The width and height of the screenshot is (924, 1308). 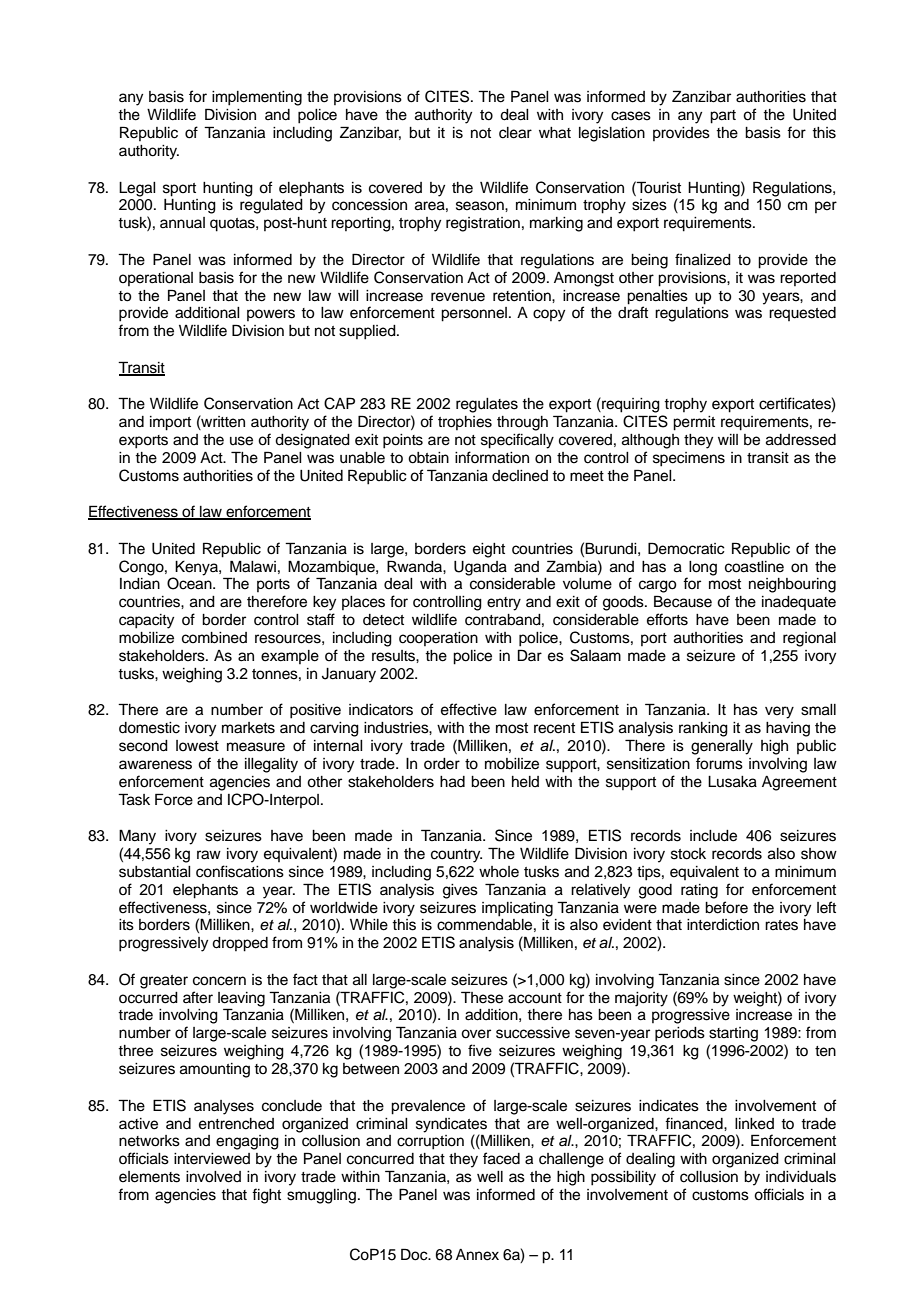 I want to click on cooperation, so click(x=438, y=639).
